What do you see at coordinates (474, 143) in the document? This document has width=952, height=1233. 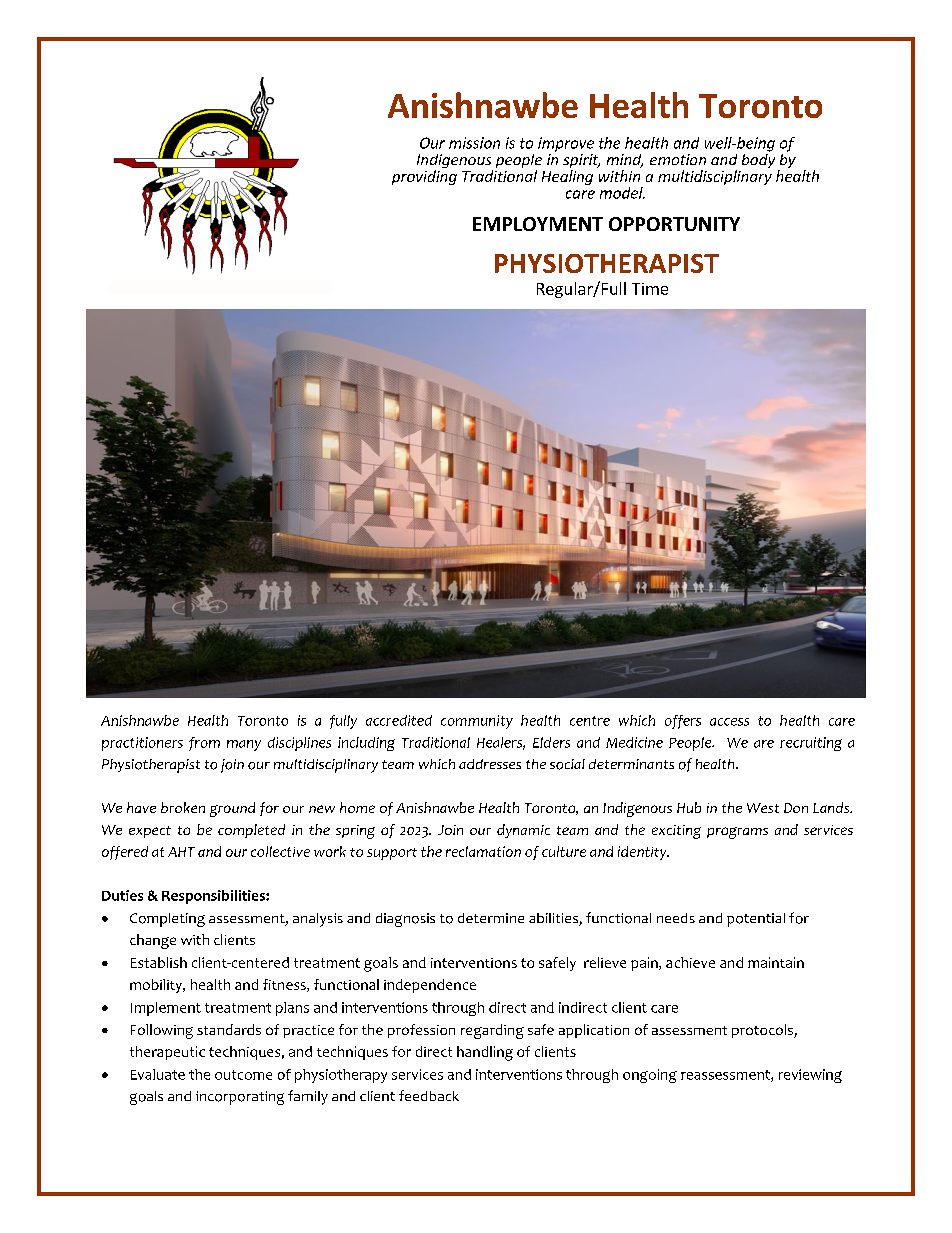 I see `mission` at bounding box center [474, 143].
